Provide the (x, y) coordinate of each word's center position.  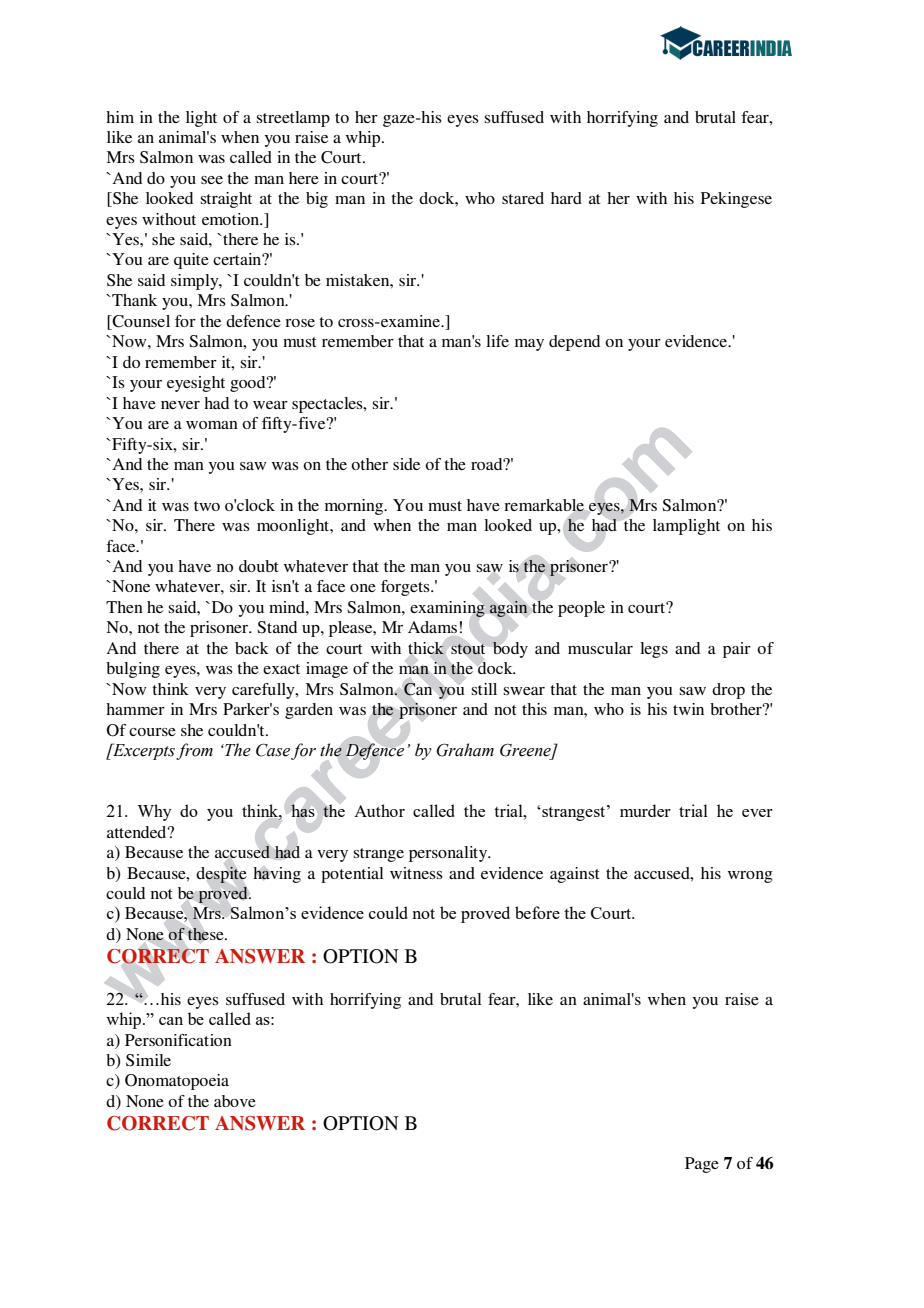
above (235, 1101)
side (406, 464)
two (207, 506)
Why (154, 812)
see (212, 180)
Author (379, 810)
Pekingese (736, 200)
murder (645, 810)
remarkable (544, 505)
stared (523, 198)
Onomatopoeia (177, 1082)
